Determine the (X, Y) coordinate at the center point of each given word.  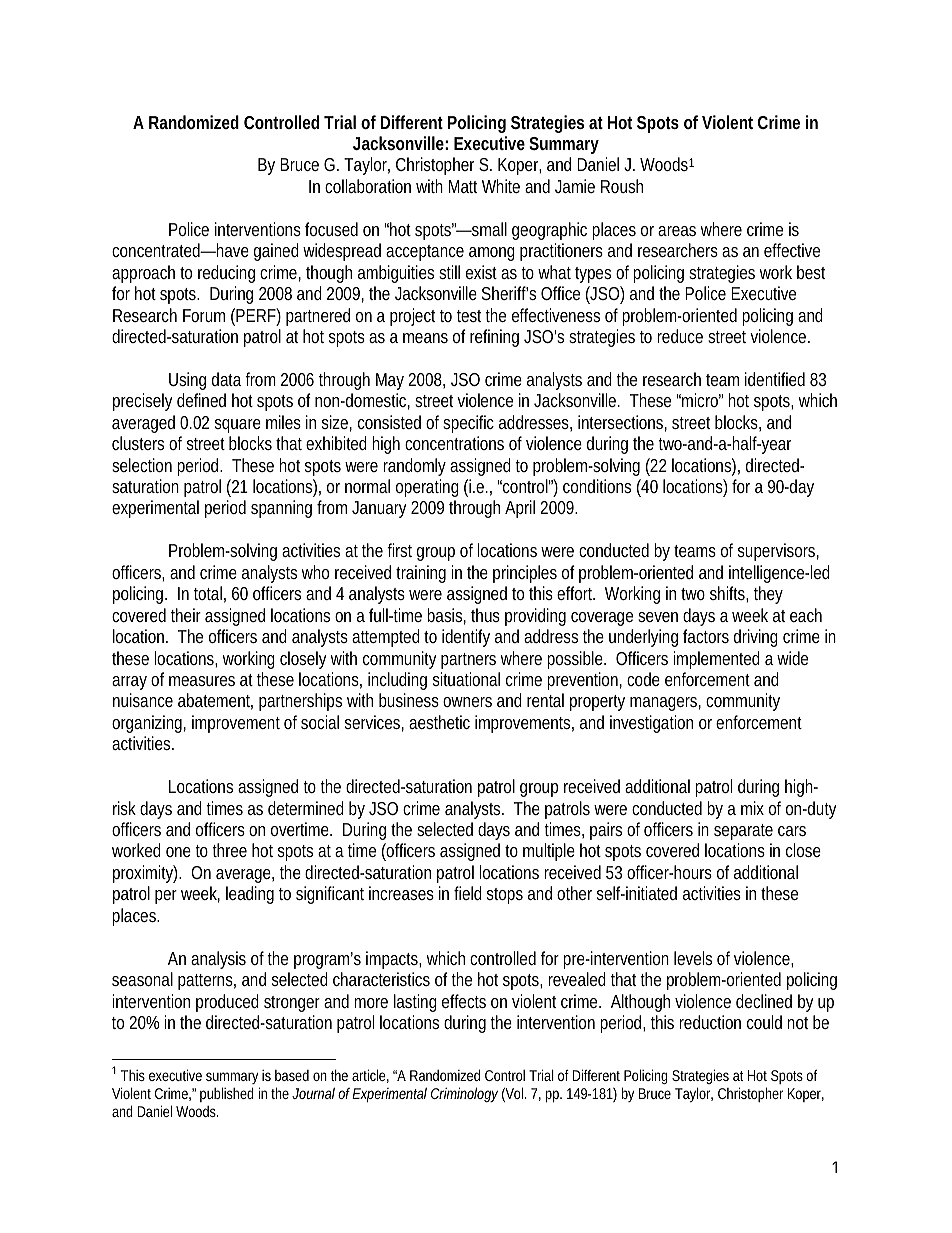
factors (706, 636)
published (227, 1094)
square (238, 426)
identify (466, 638)
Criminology (464, 1094)
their (186, 615)
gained (276, 252)
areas (677, 231)
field (468, 893)
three (229, 850)
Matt (463, 186)
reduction (710, 1022)
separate (743, 832)
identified (775, 379)
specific (468, 424)
